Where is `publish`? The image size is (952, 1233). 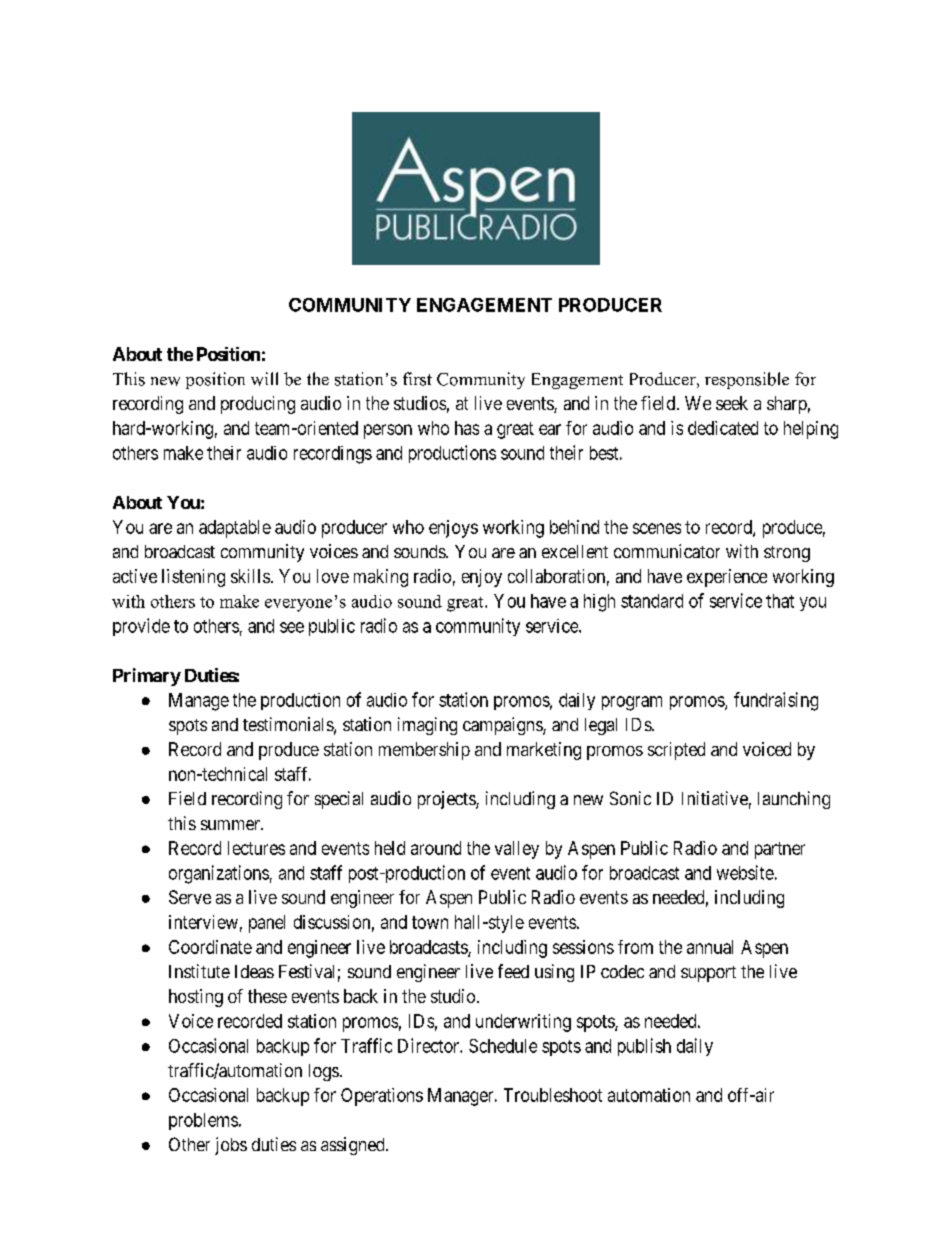 publish is located at coordinates (644, 1047).
